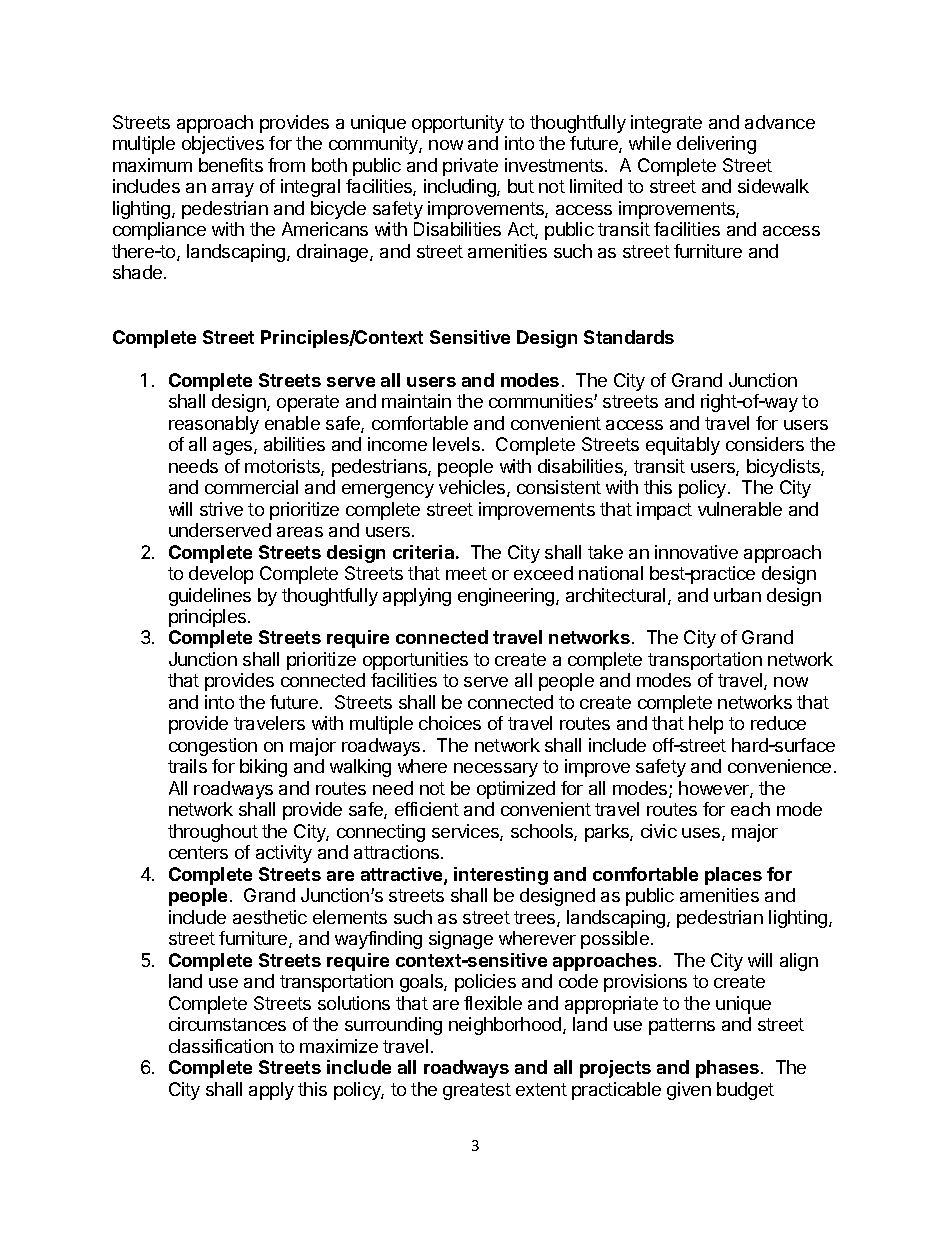 The image size is (952, 1233). I want to click on necessary, so click(496, 770).
